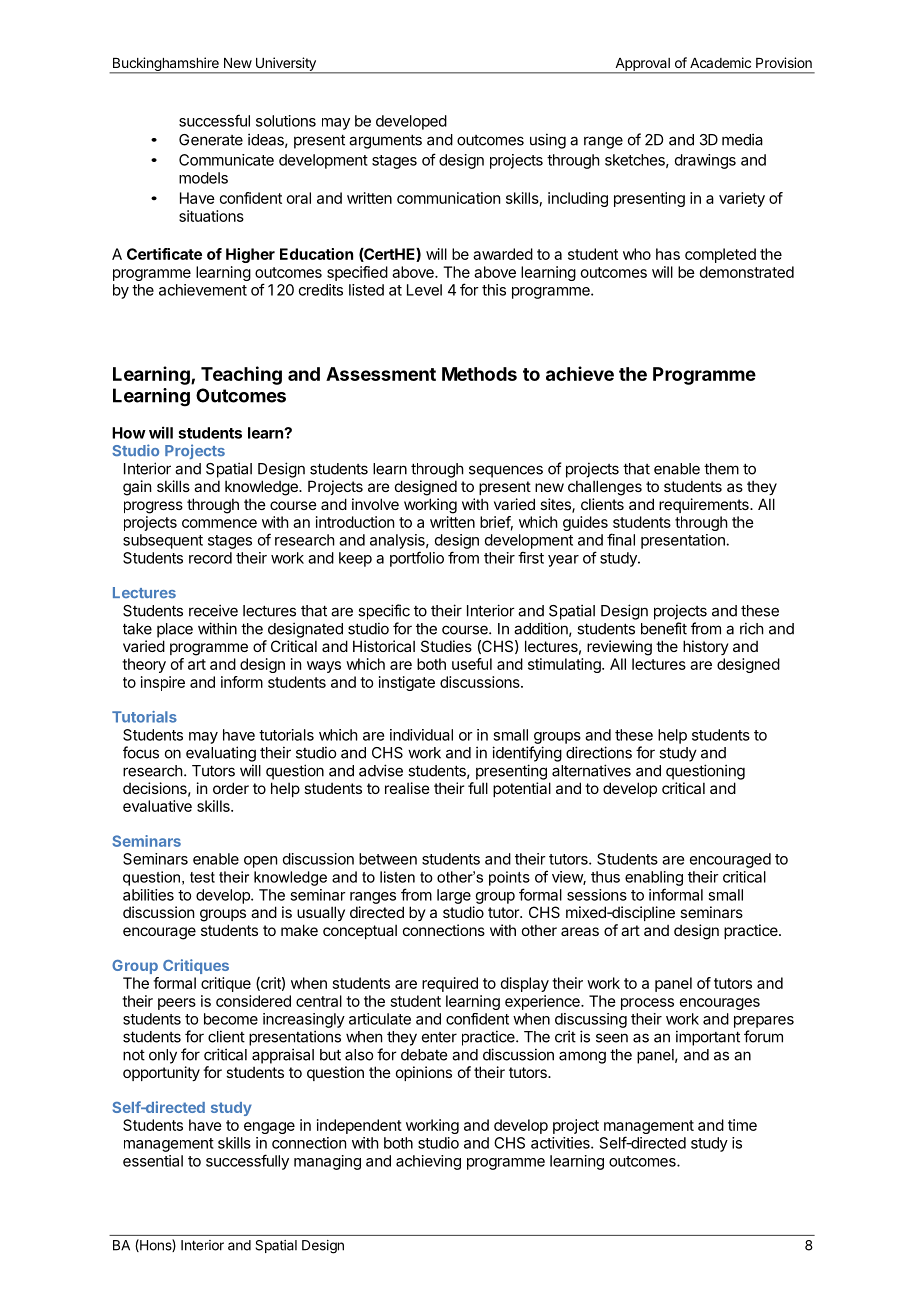 Image resolution: width=924 pixels, height=1308 pixels. What do you see at coordinates (269, 1128) in the image?
I see `engage` at bounding box center [269, 1128].
